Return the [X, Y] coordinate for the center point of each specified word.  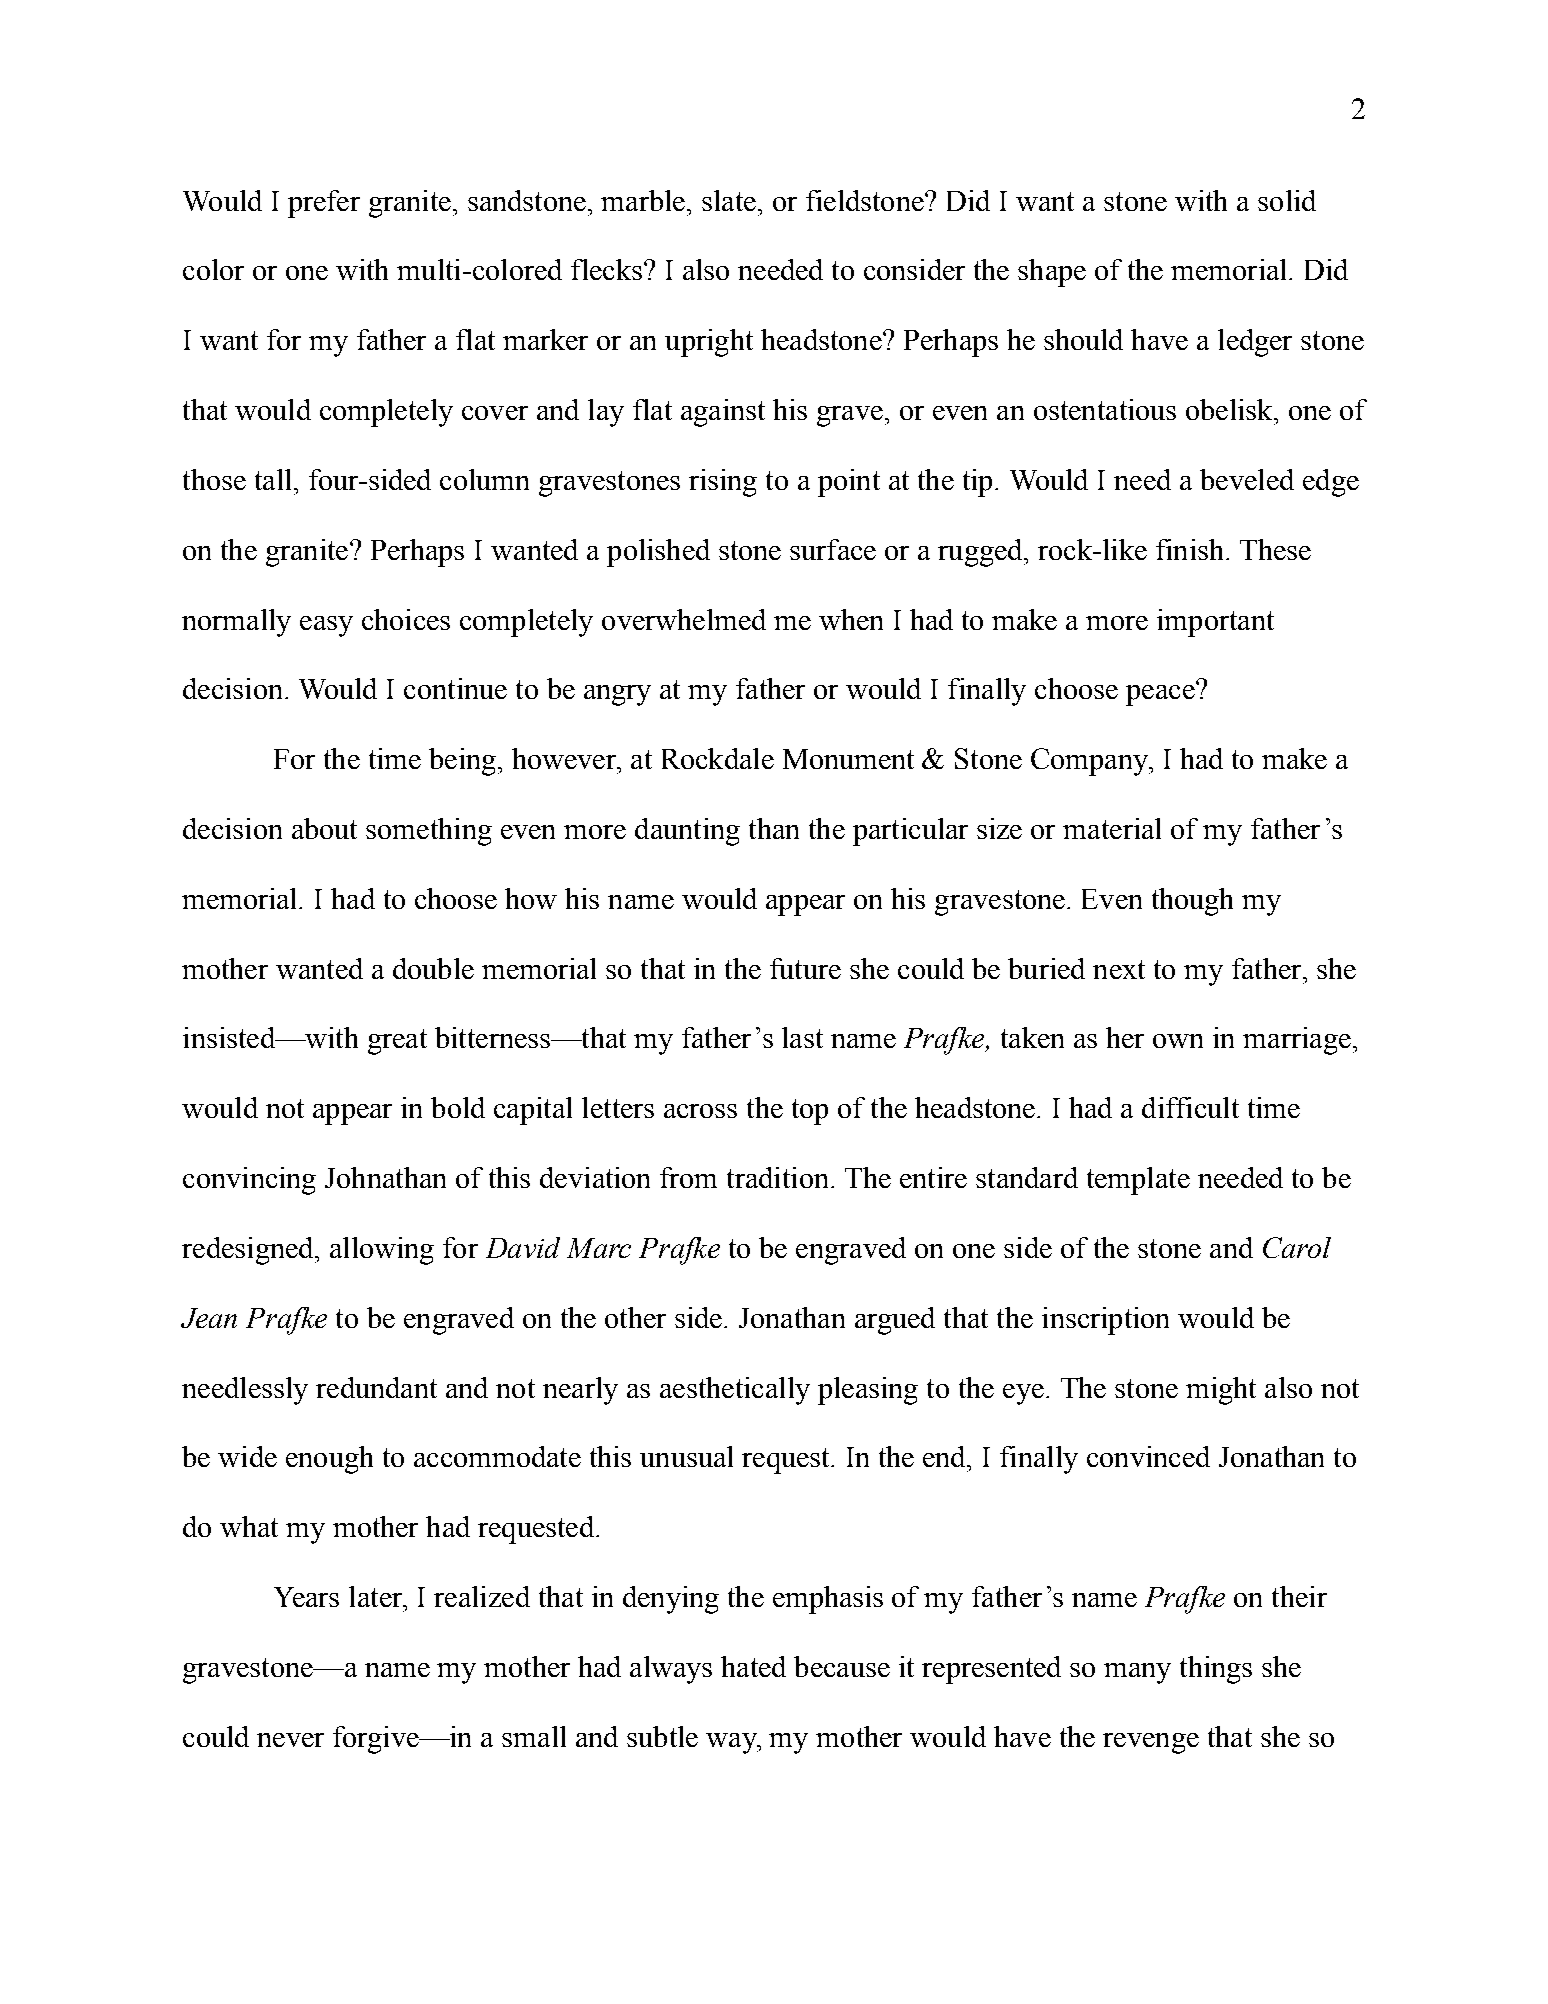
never [290, 1740]
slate [729, 200]
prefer [324, 204]
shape [1052, 273]
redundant [376, 1387]
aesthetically [735, 1391]
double [433, 968]
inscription [1105, 1321]
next [1119, 969]
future [805, 968]
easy [326, 626]
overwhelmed [684, 619]
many [1137, 1673]
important [1215, 623]
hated [753, 1666]
